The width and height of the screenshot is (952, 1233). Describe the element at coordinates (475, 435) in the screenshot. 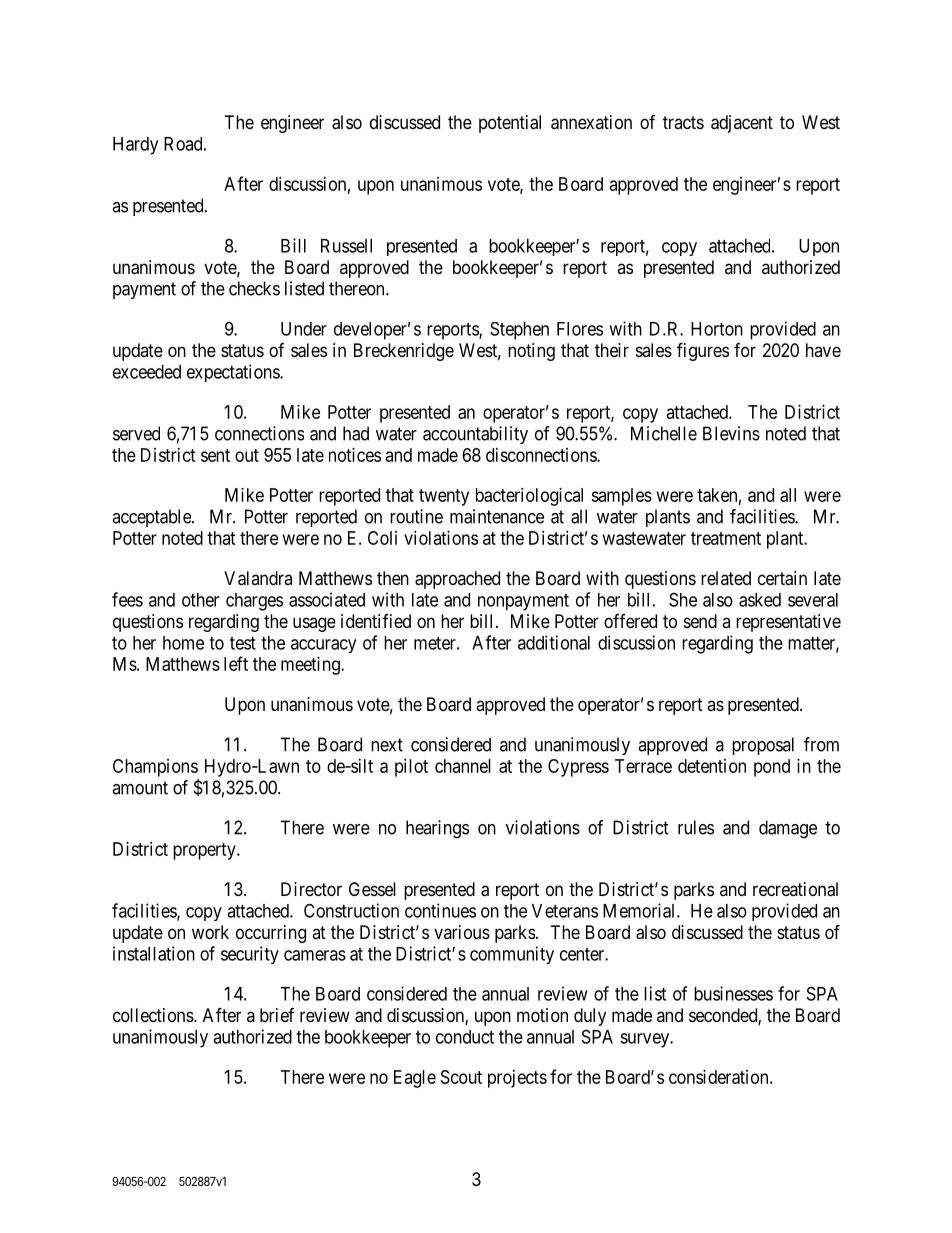

I see `accountability` at that location.
